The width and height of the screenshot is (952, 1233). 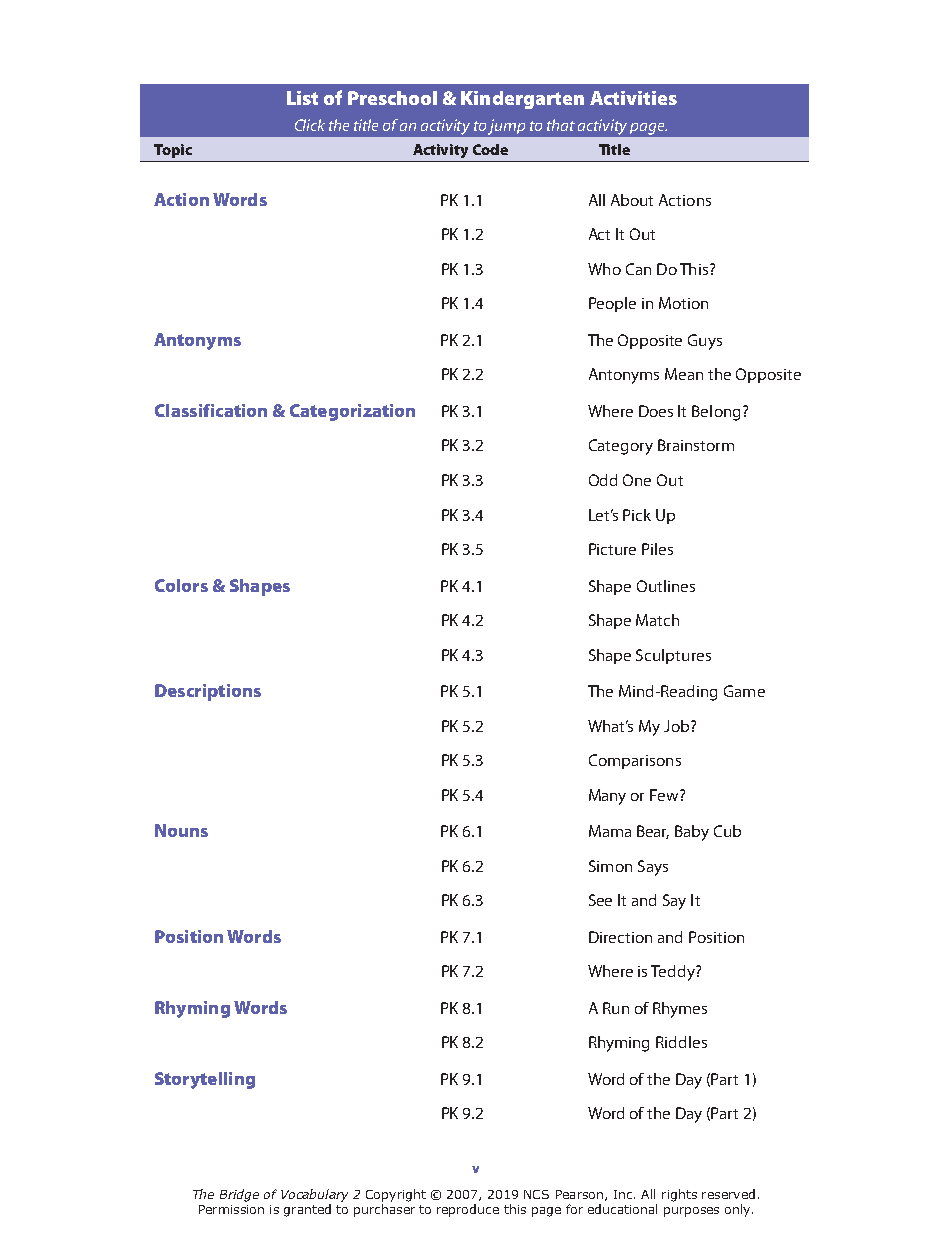 What do you see at coordinates (633, 98) in the screenshot?
I see `Activities` at bounding box center [633, 98].
